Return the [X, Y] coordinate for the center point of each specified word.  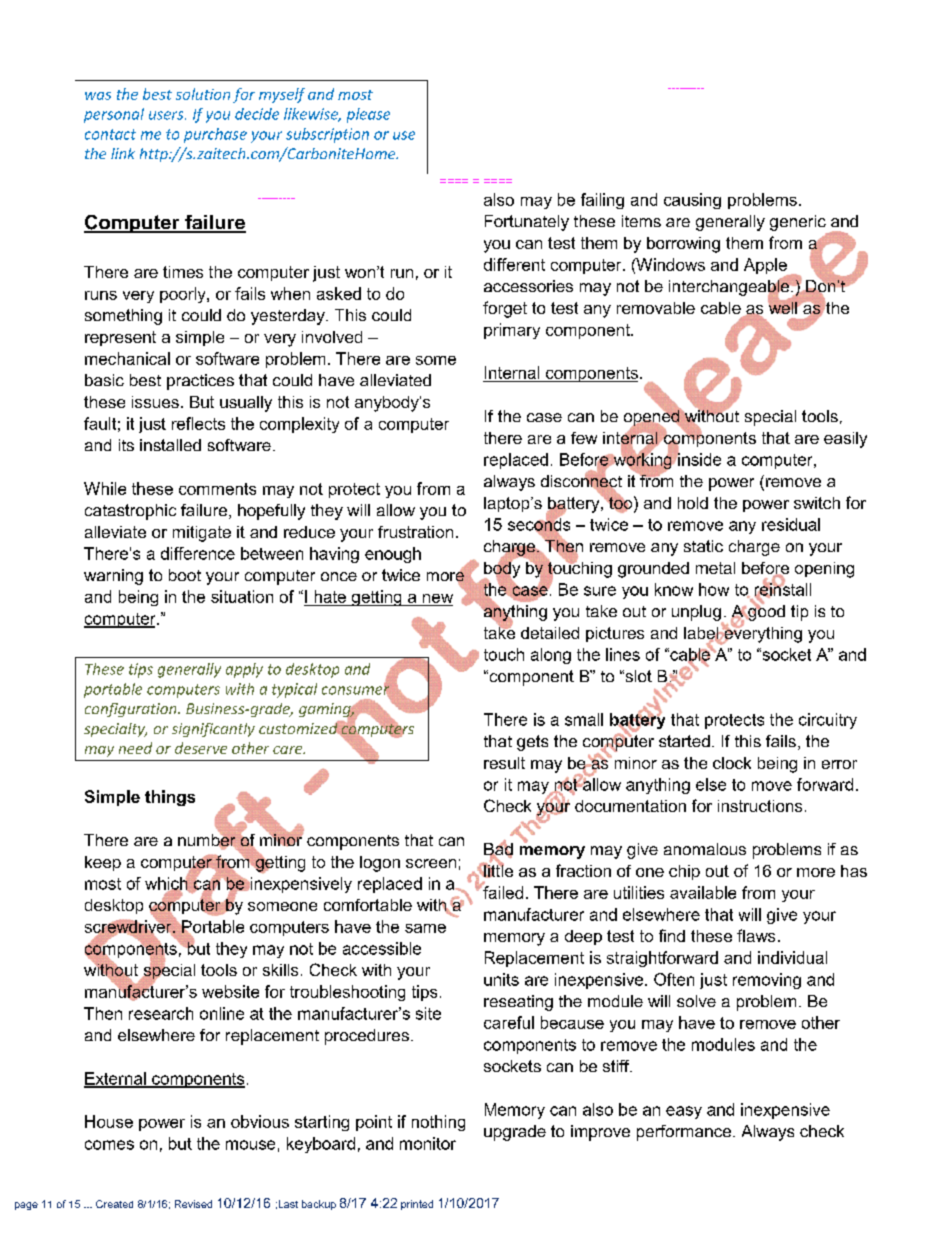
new [436, 600]
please [368, 115]
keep [103, 863]
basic [104, 380]
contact [110, 134]
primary [512, 331]
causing [692, 201]
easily [845, 440]
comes [109, 1145]
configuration [132, 710]
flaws [756, 935]
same [425, 928]
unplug [697, 614]
